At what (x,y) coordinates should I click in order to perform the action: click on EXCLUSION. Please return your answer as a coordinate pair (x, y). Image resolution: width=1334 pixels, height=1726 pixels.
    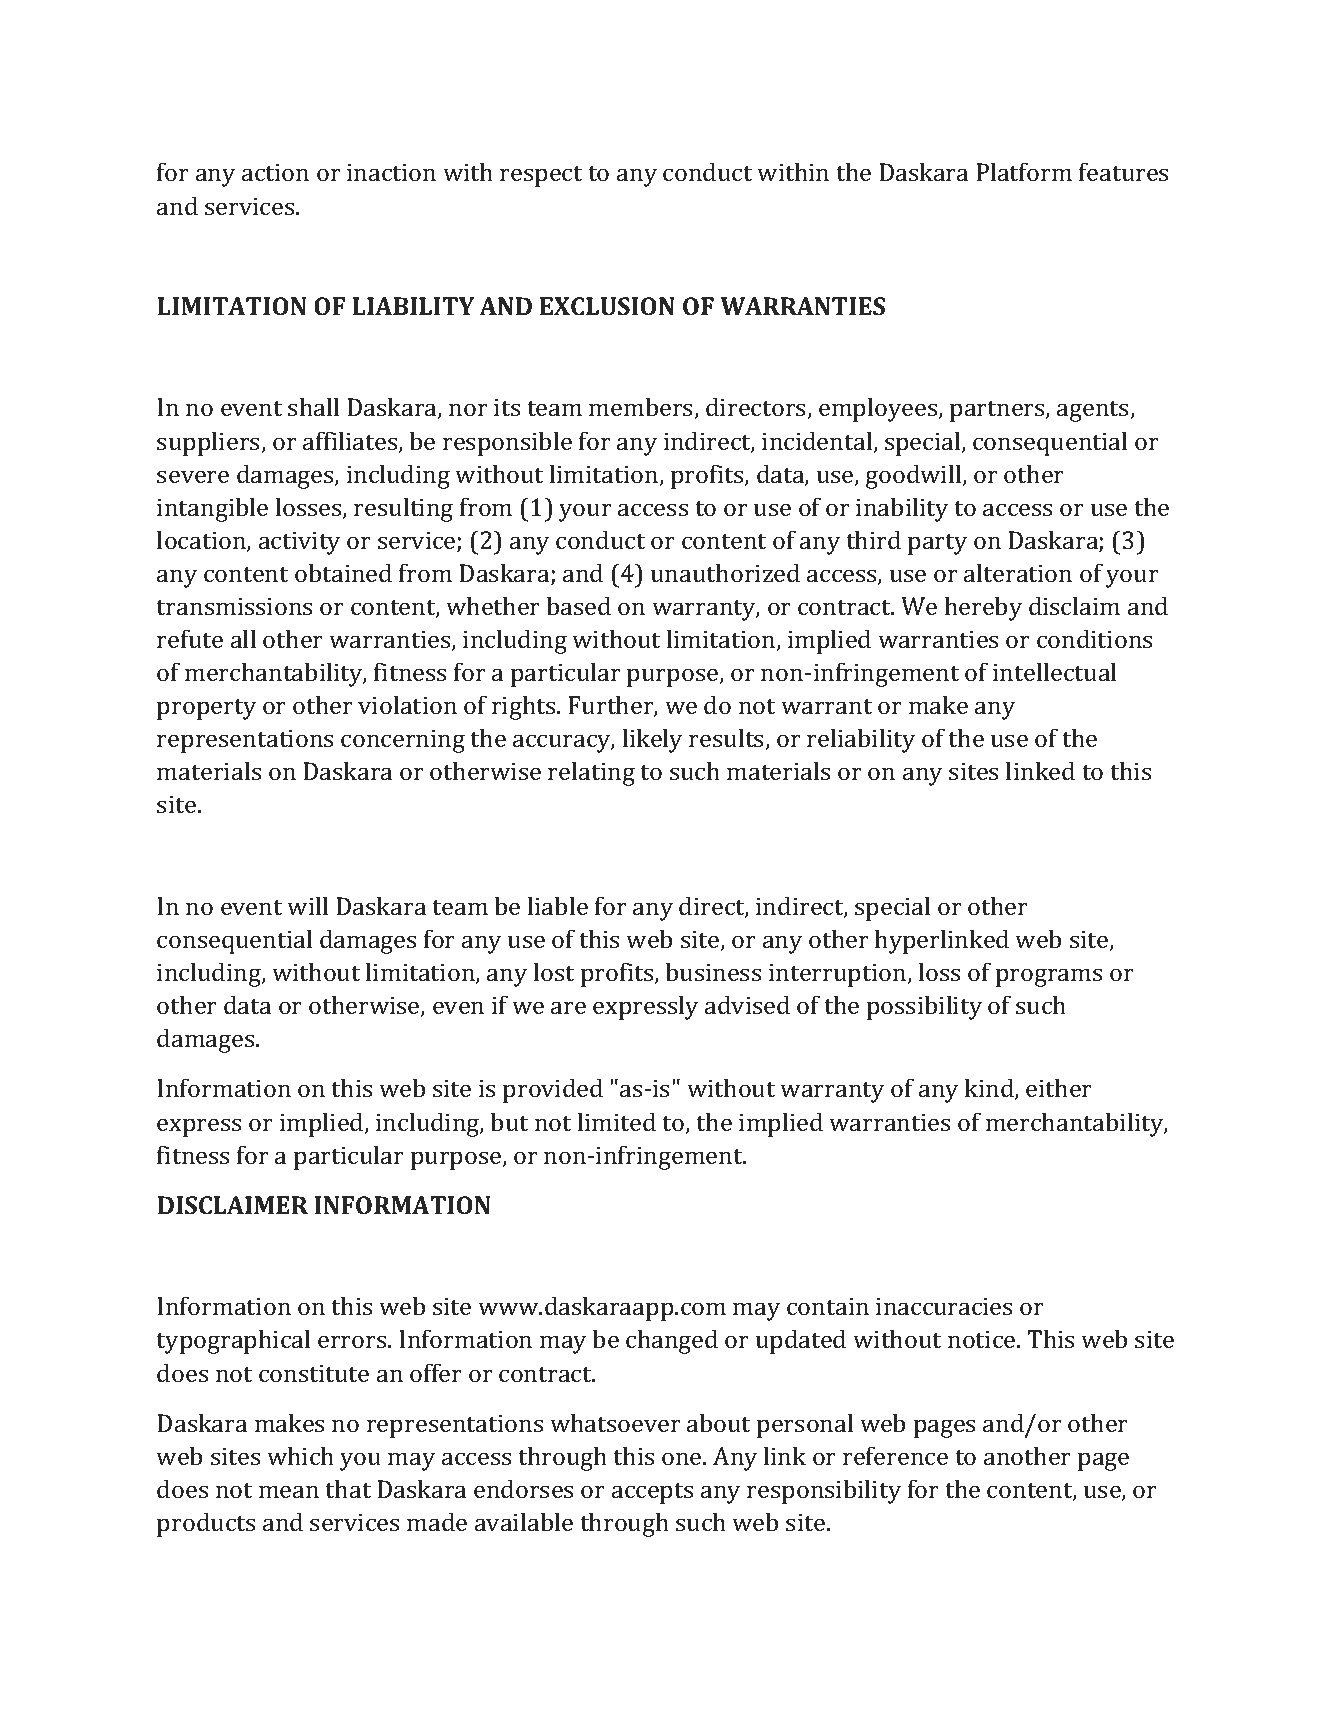
    Looking at the image, I should click on (607, 306).
